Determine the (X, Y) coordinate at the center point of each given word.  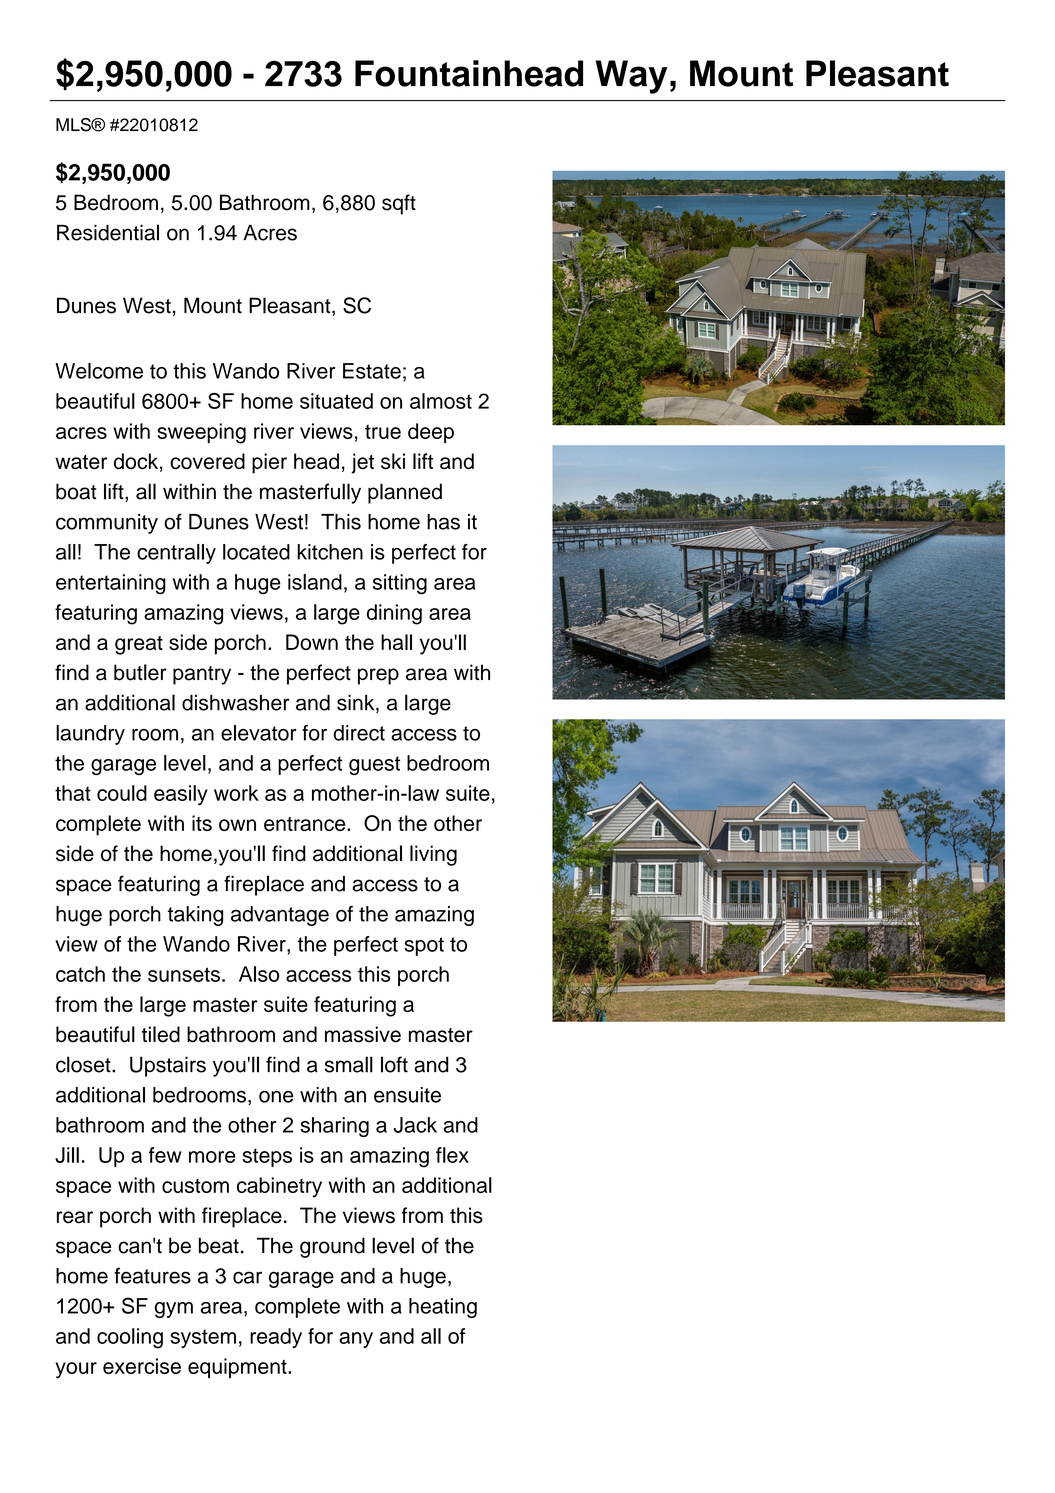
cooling (130, 1338)
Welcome (99, 371)
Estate (372, 371)
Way (631, 77)
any (356, 1340)
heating (443, 1308)
